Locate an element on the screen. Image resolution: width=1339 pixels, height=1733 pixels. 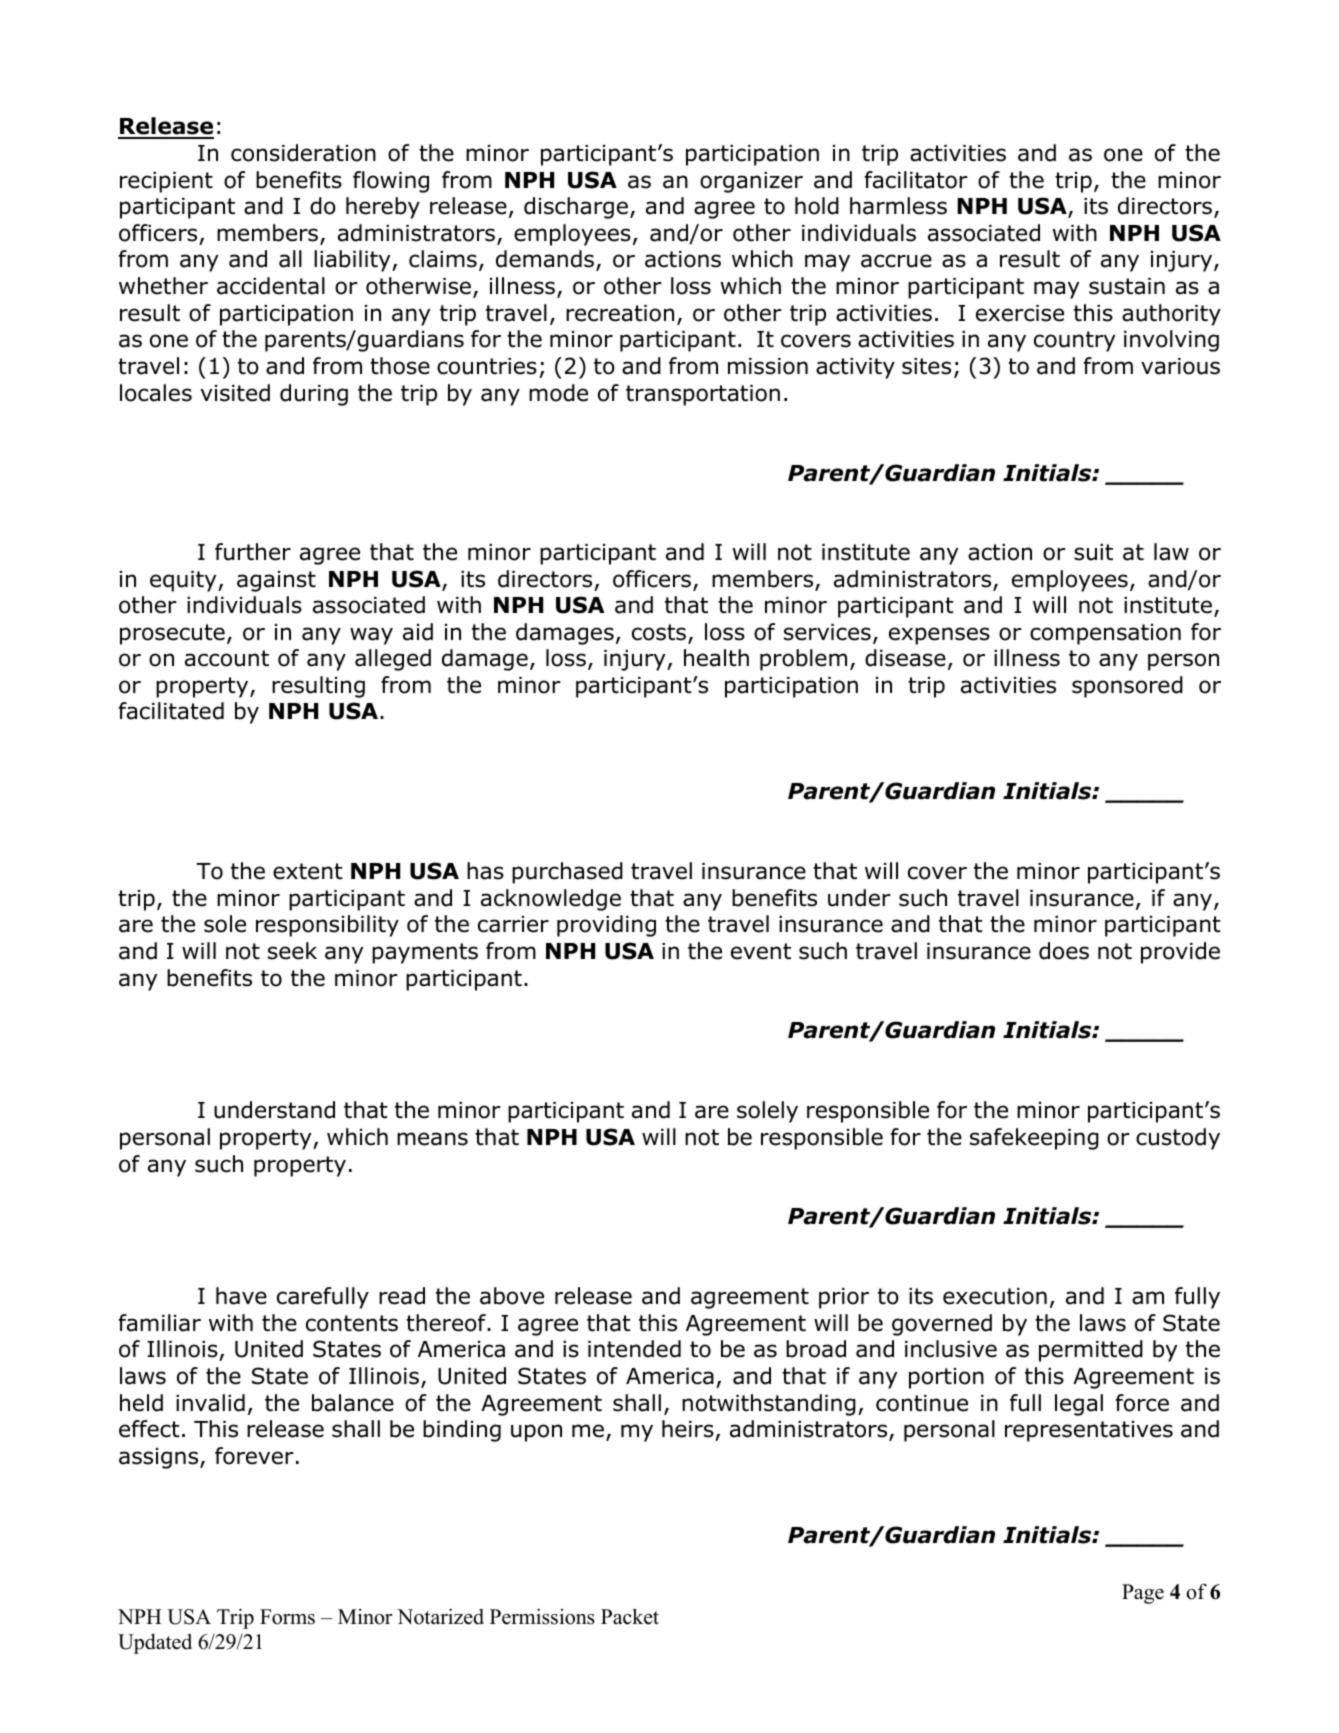
suit is located at coordinates (1093, 552).
